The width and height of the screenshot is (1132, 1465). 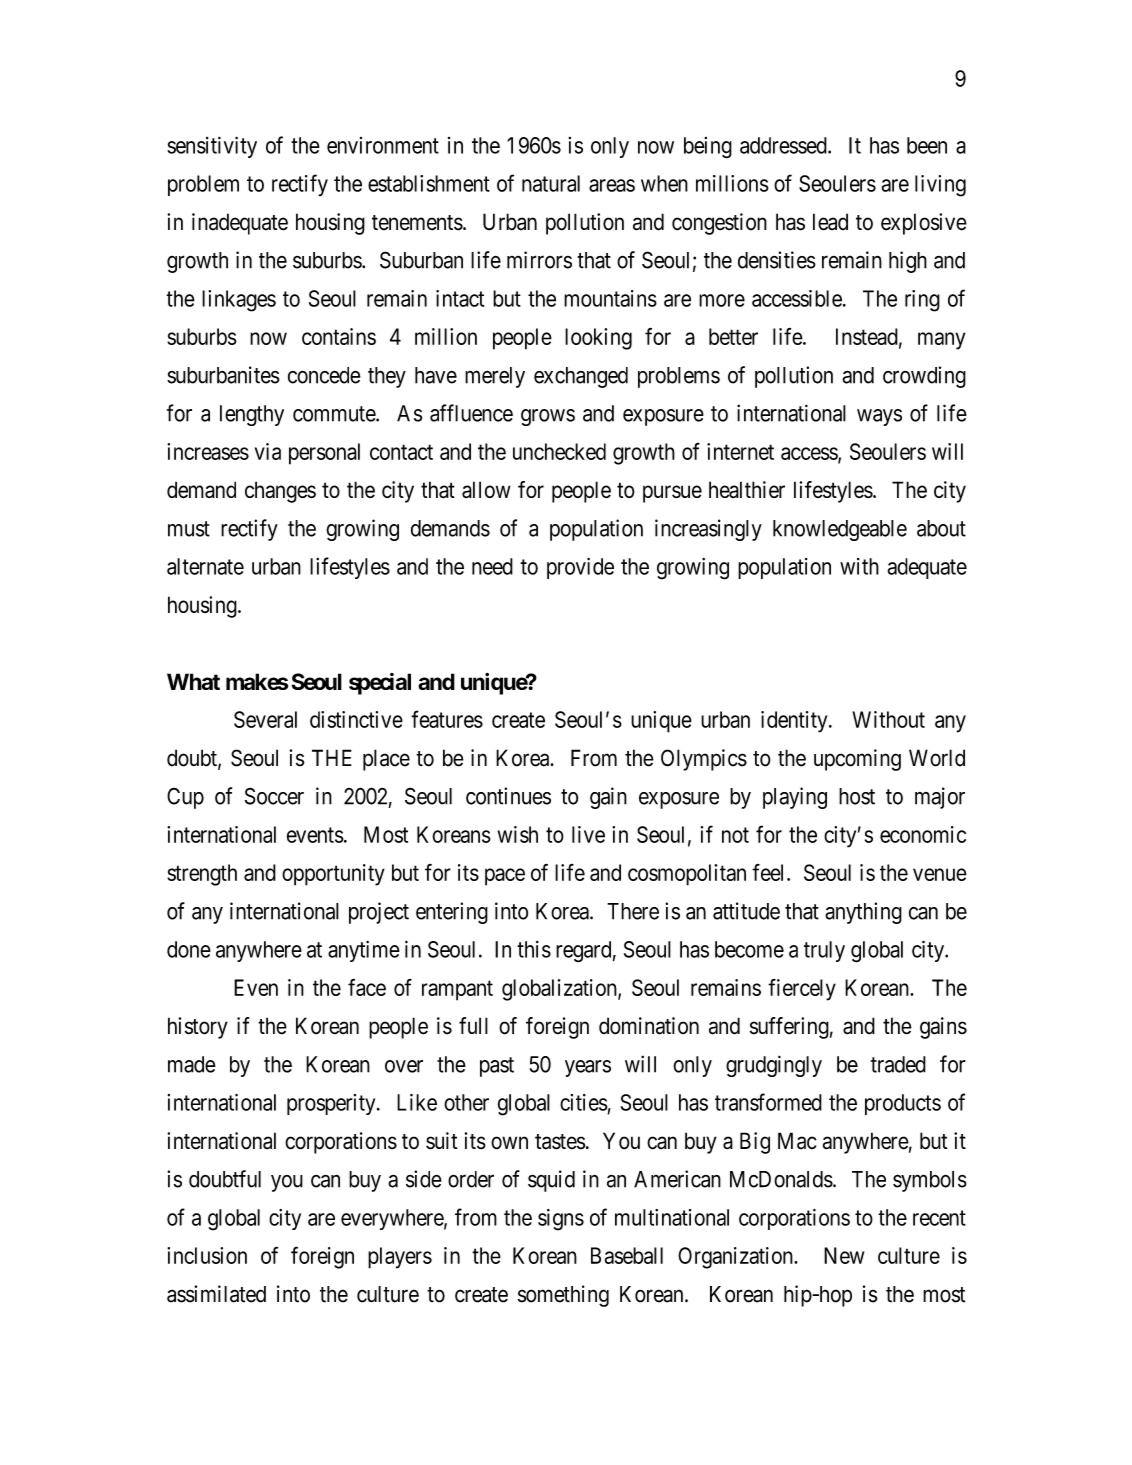 What do you see at coordinates (212, 147) in the screenshot?
I see `sensitivity` at bounding box center [212, 147].
